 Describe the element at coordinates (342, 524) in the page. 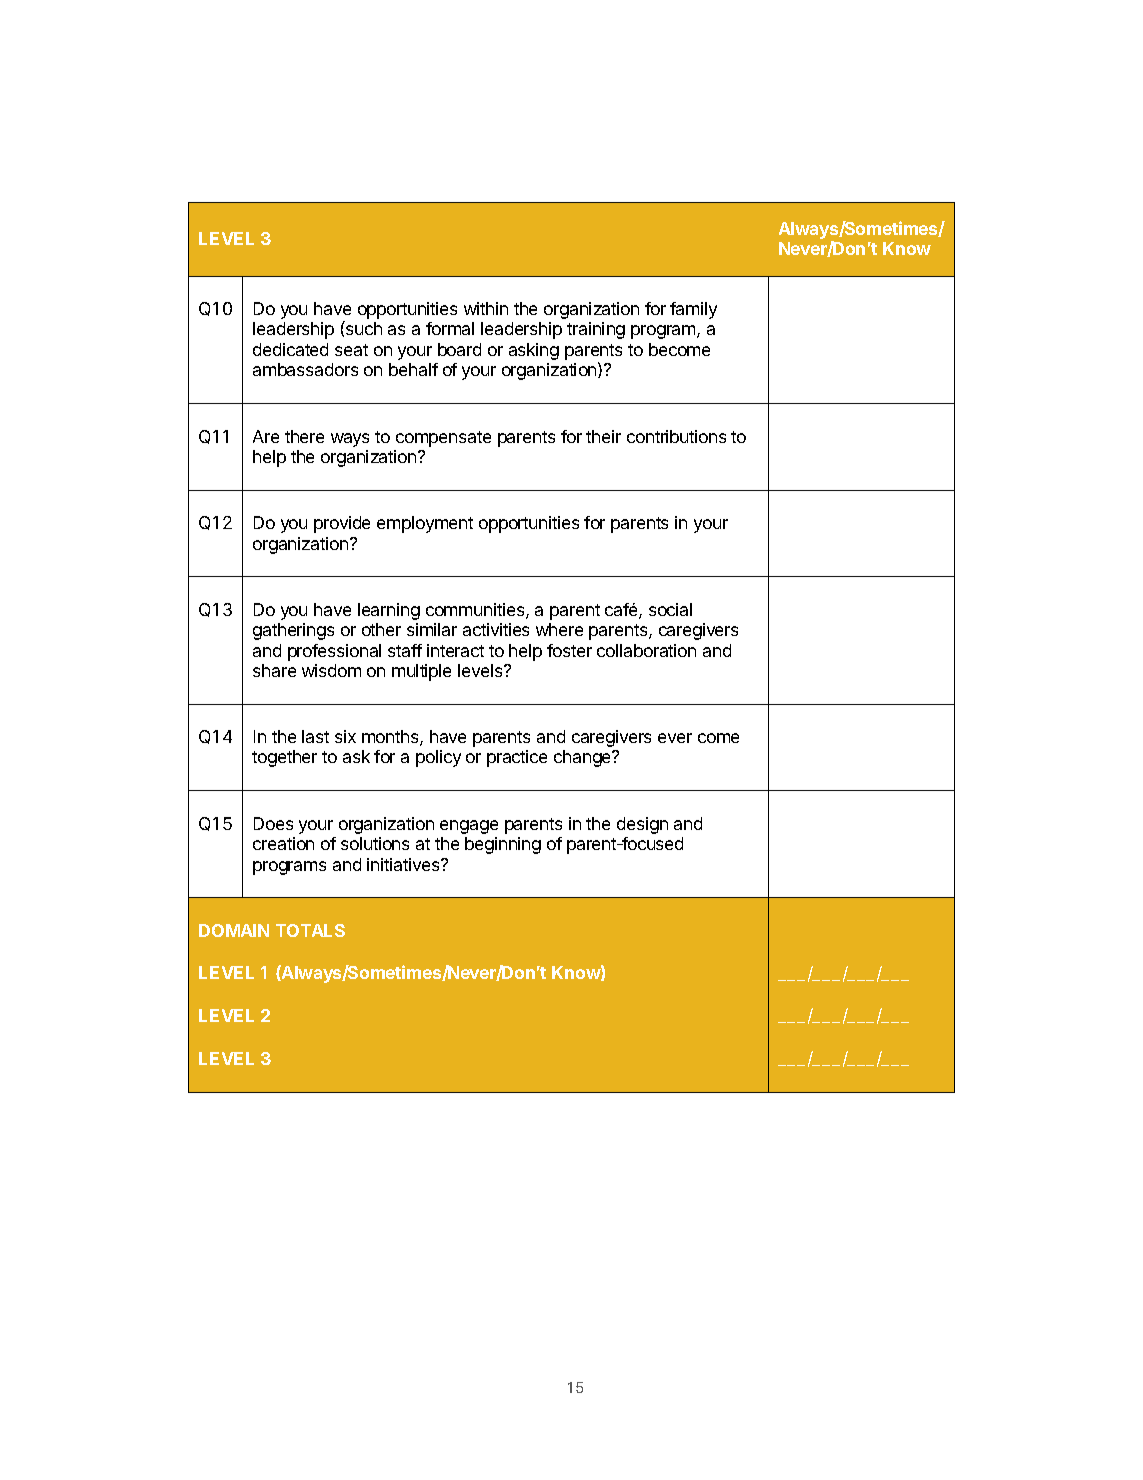

I see `provide` at that location.
